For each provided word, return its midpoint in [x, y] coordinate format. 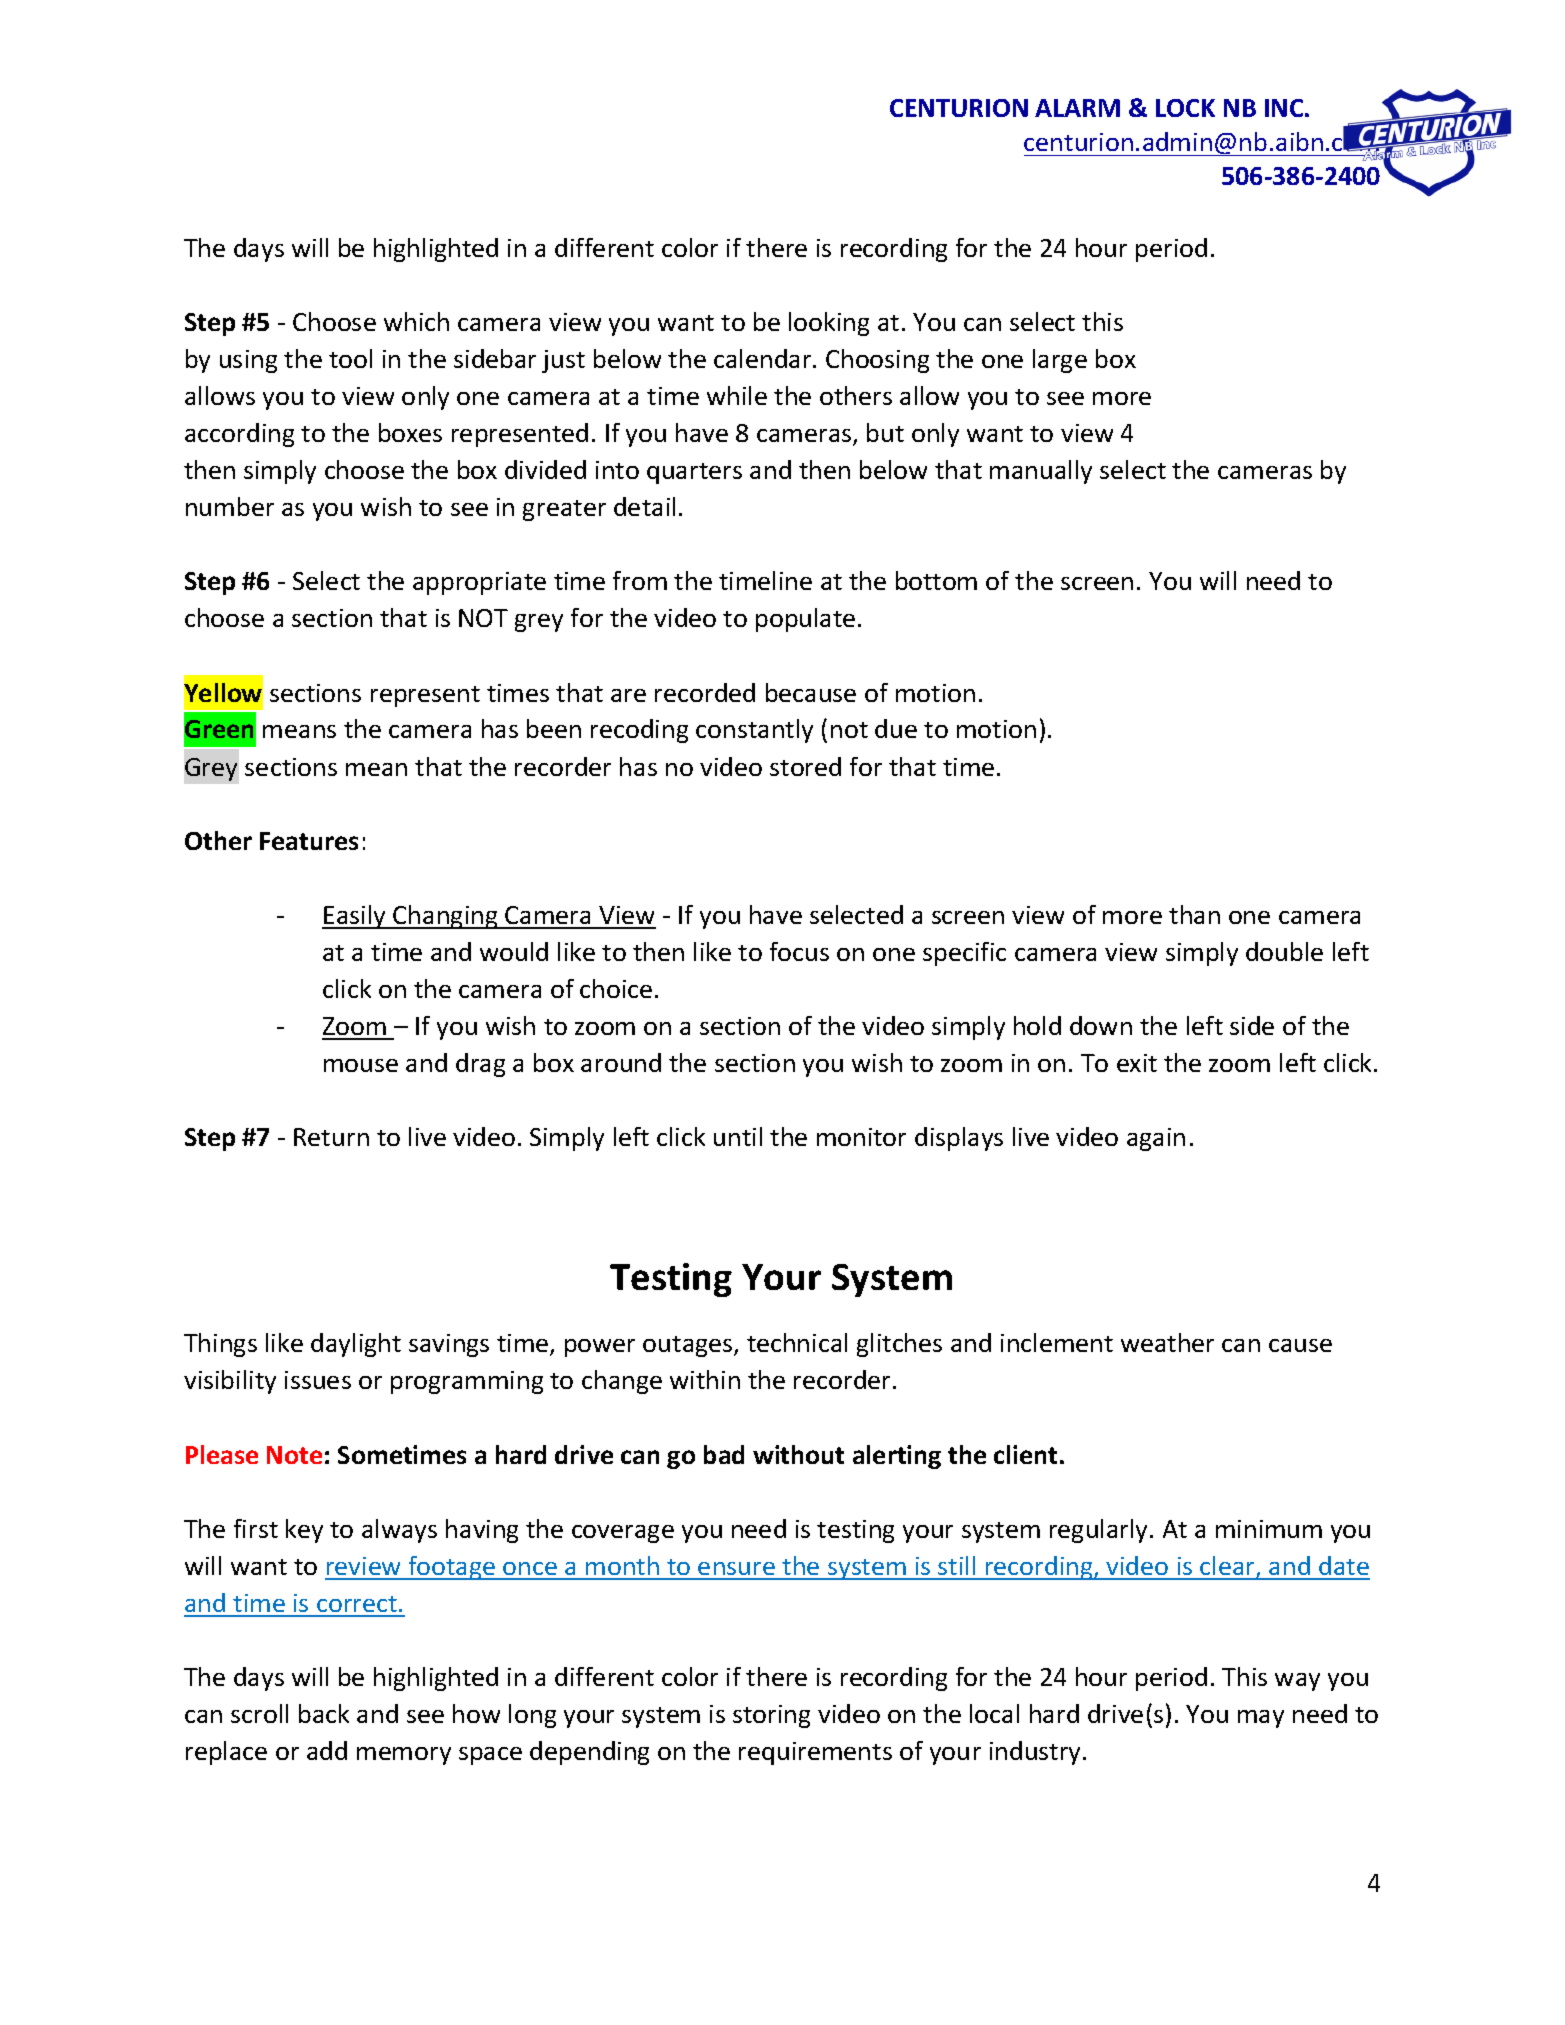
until [738, 1136]
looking [829, 324]
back [324, 1713]
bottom [936, 580]
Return [331, 1137]
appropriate [479, 583]
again [1156, 1139]
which [416, 321]
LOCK [1185, 108]
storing [771, 1716]
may [1261, 1719]
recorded [705, 692]
